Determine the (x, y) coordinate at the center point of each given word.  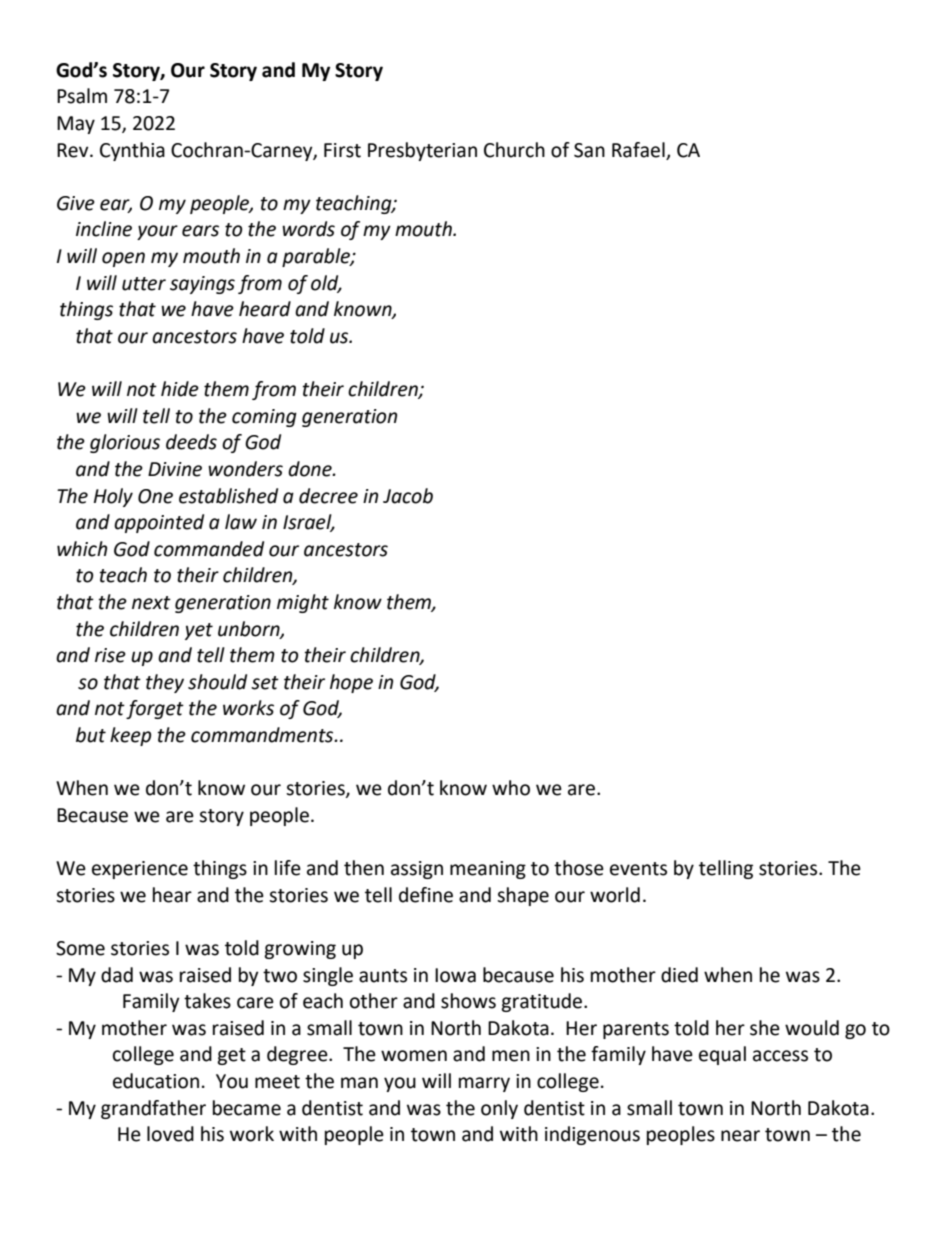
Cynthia (132, 151)
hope (351, 683)
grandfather (153, 1109)
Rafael (638, 150)
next (151, 603)
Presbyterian (422, 151)
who (511, 788)
